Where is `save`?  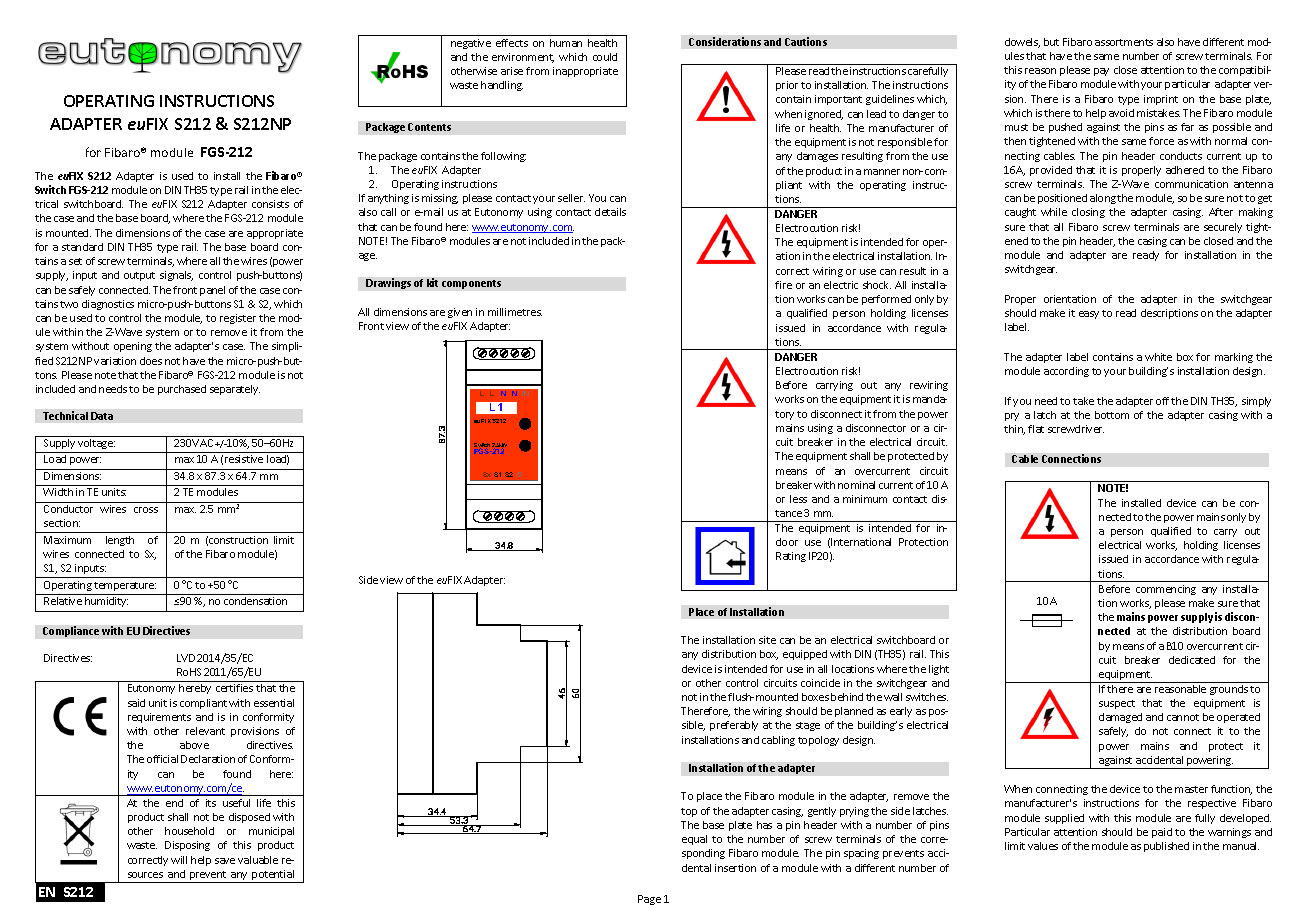
save is located at coordinates (225, 861).
